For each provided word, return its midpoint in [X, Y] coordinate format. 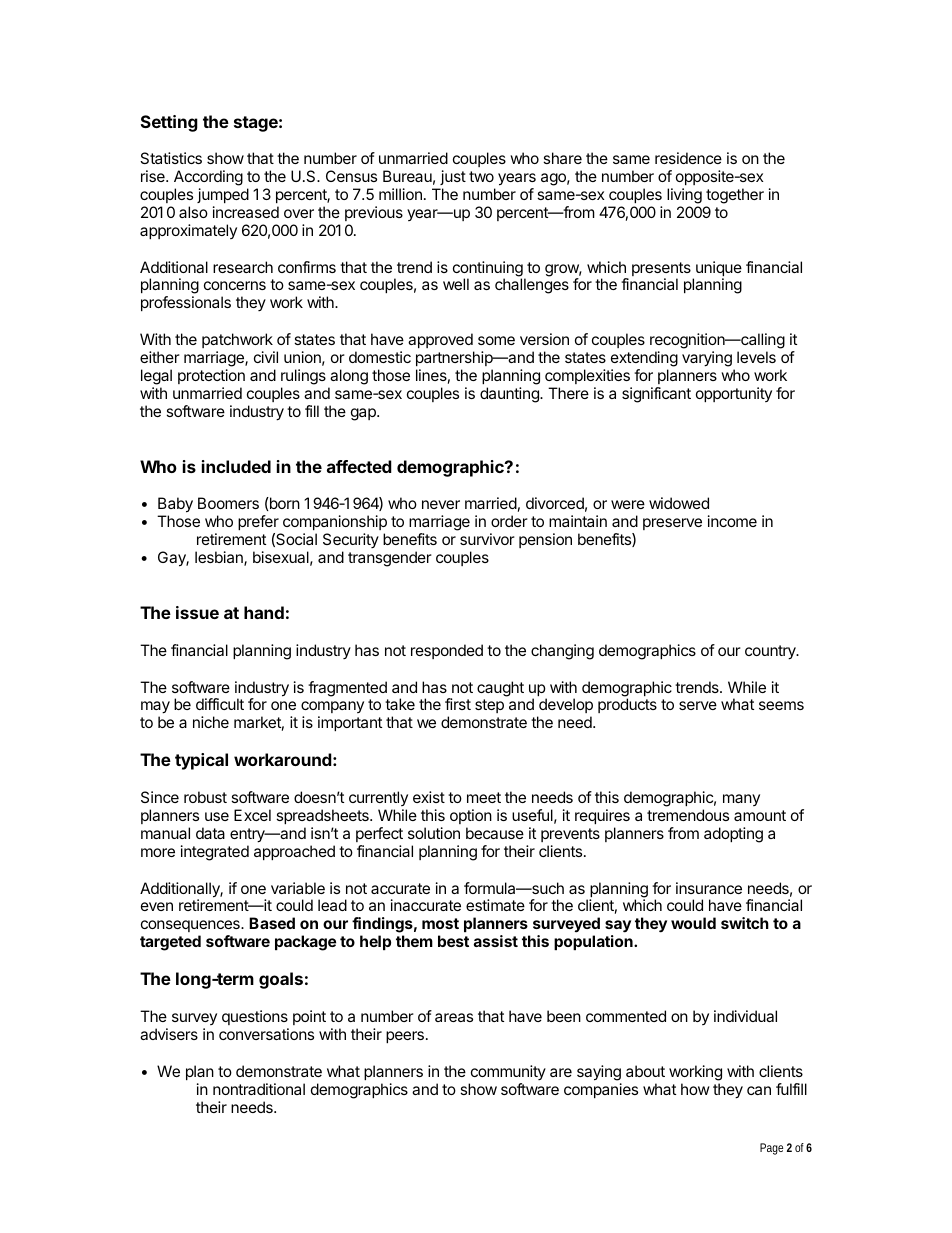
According [208, 179]
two [481, 176]
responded [447, 651]
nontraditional [259, 1089]
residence [688, 158]
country [771, 652]
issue [197, 612]
